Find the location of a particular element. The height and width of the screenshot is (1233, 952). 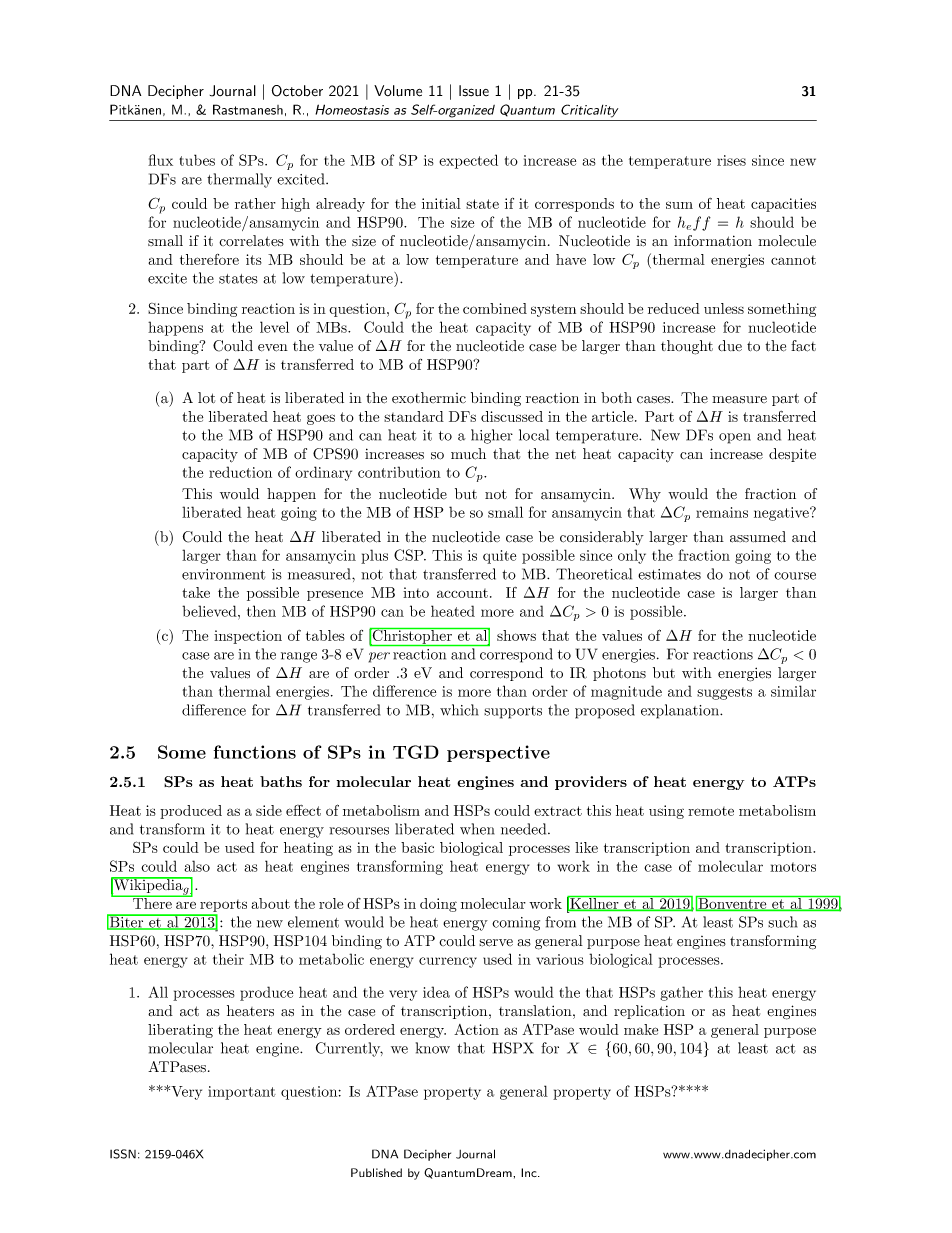

much is located at coordinates (468, 454).
